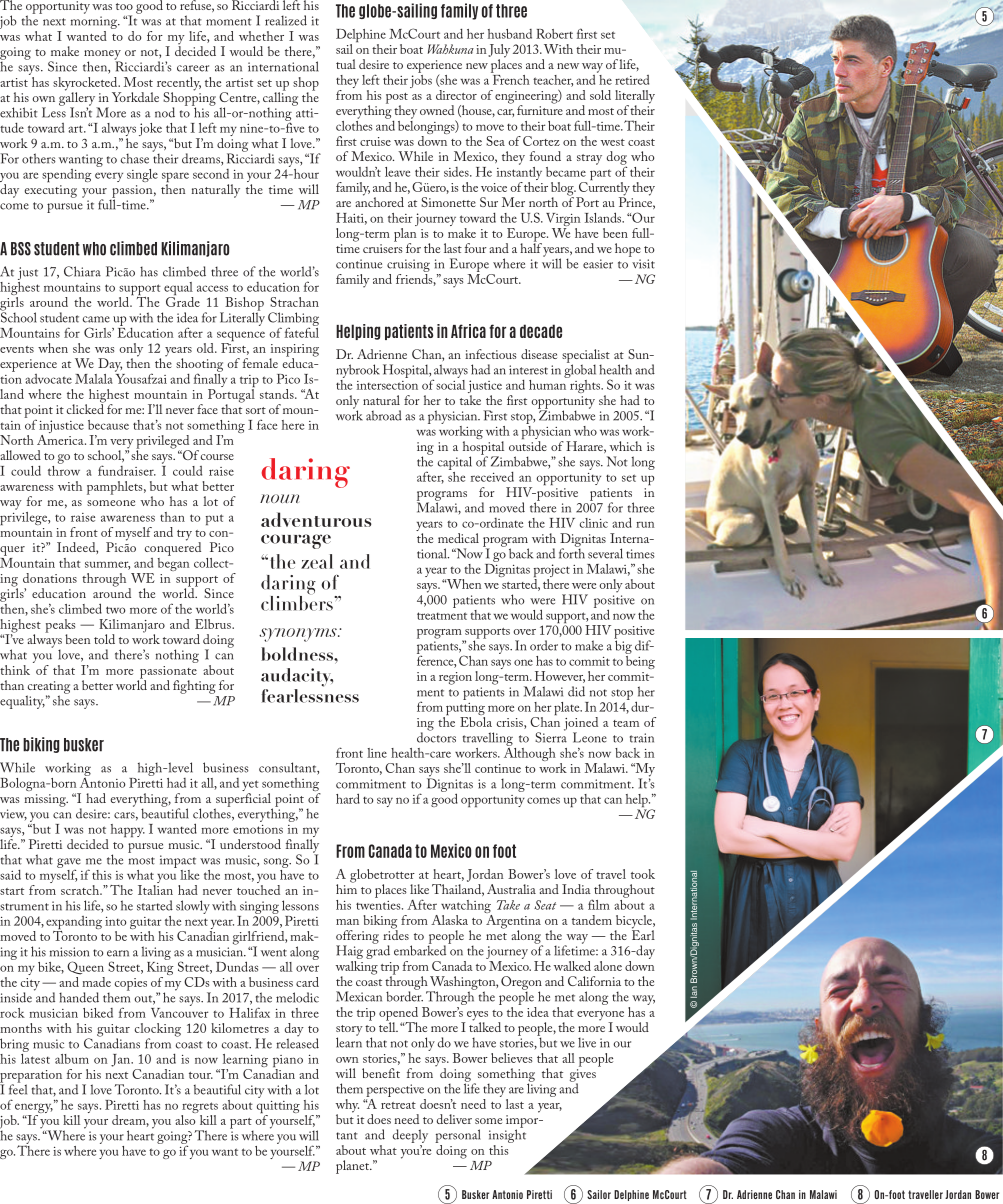 The width and height of the image is (1003, 1204). What do you see at coordinates (347, 1107) in the image?
I see `why` at bounding box center [347, 1107].
